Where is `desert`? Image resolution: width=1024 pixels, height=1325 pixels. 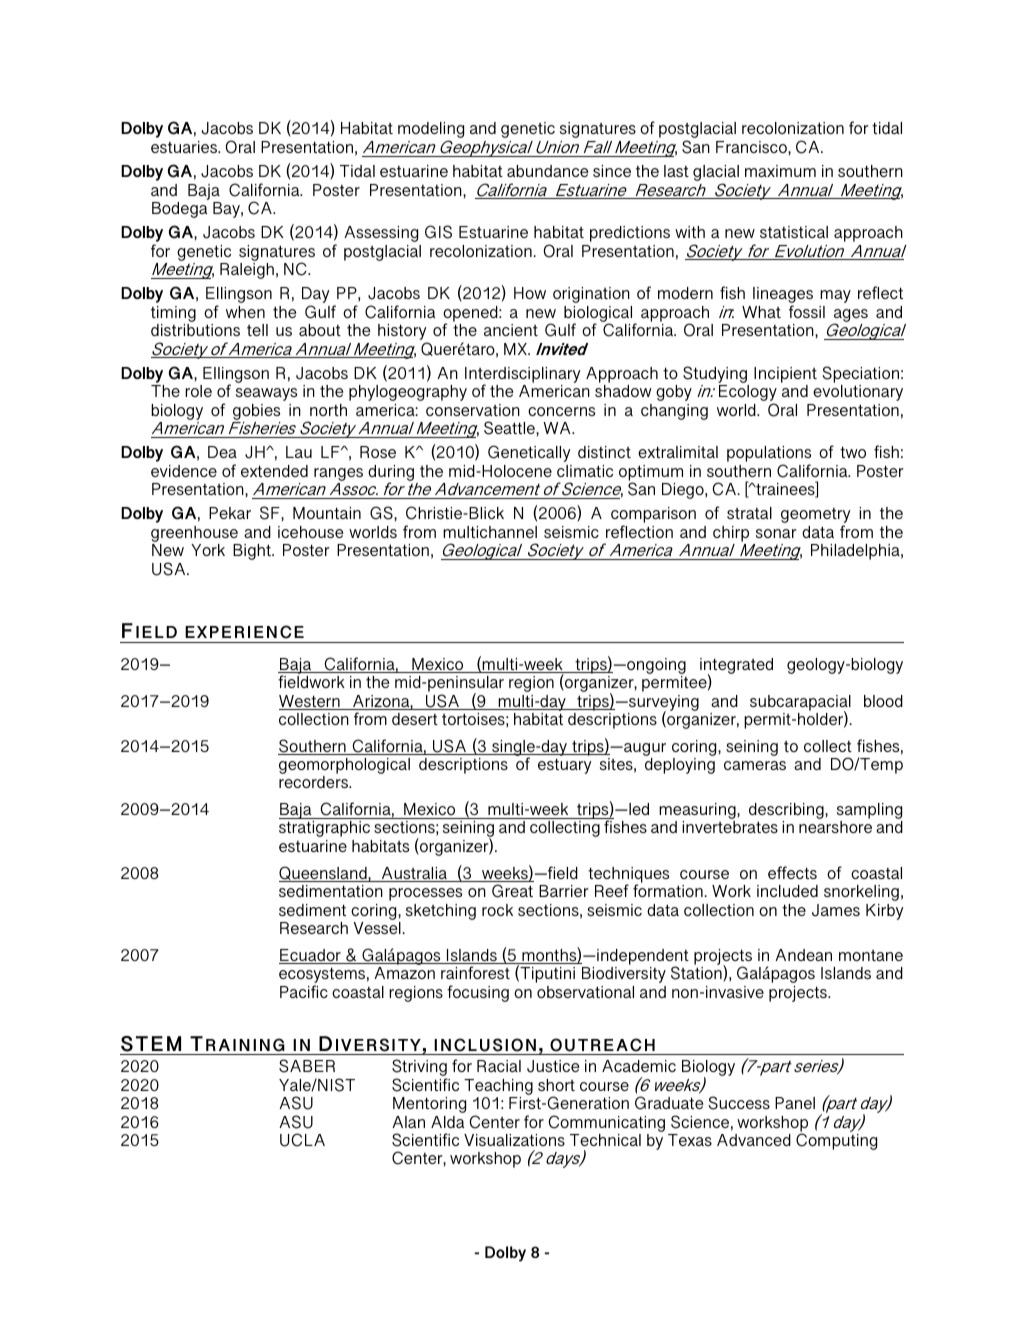
desert is located at coordinates (415, 719).
